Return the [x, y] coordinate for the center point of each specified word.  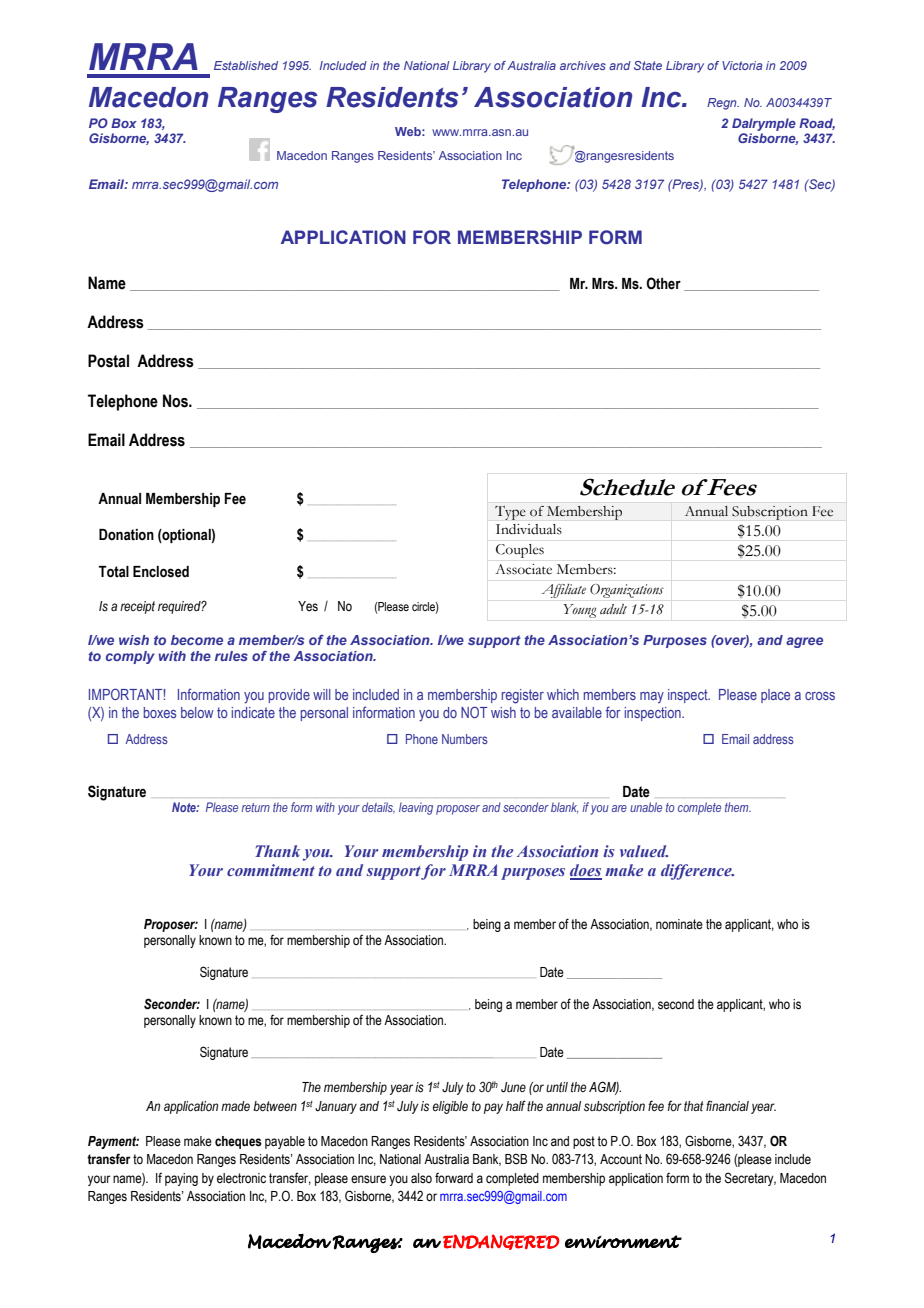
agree [804, 642]
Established [246, 65]
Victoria [742, 65]
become [197, 640]
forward [454, 1178]
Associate [523, 569]
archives [583, 65]
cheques [238, 1142]
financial [727, 1105]
